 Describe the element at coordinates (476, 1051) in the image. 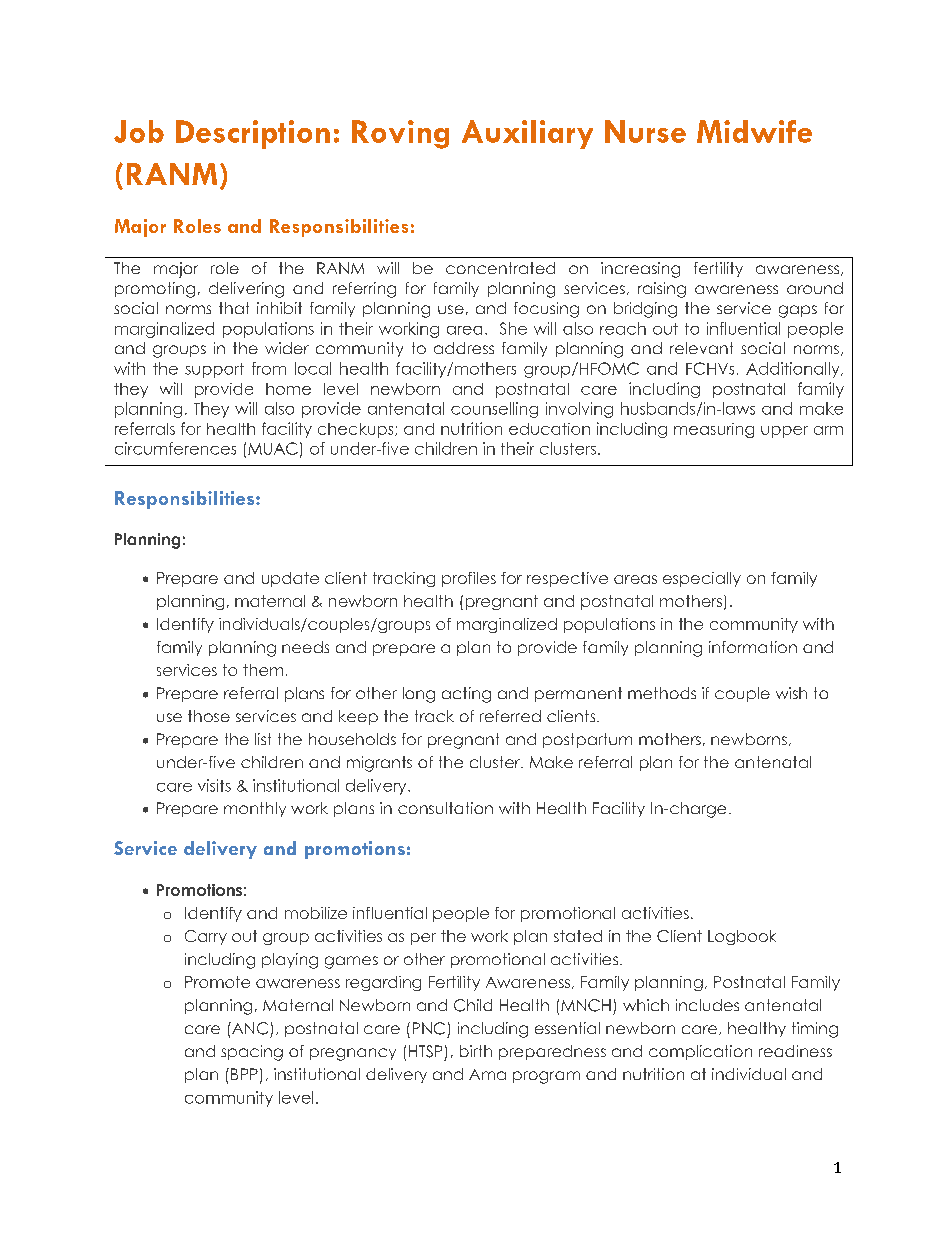

I see `birth` at that location.
